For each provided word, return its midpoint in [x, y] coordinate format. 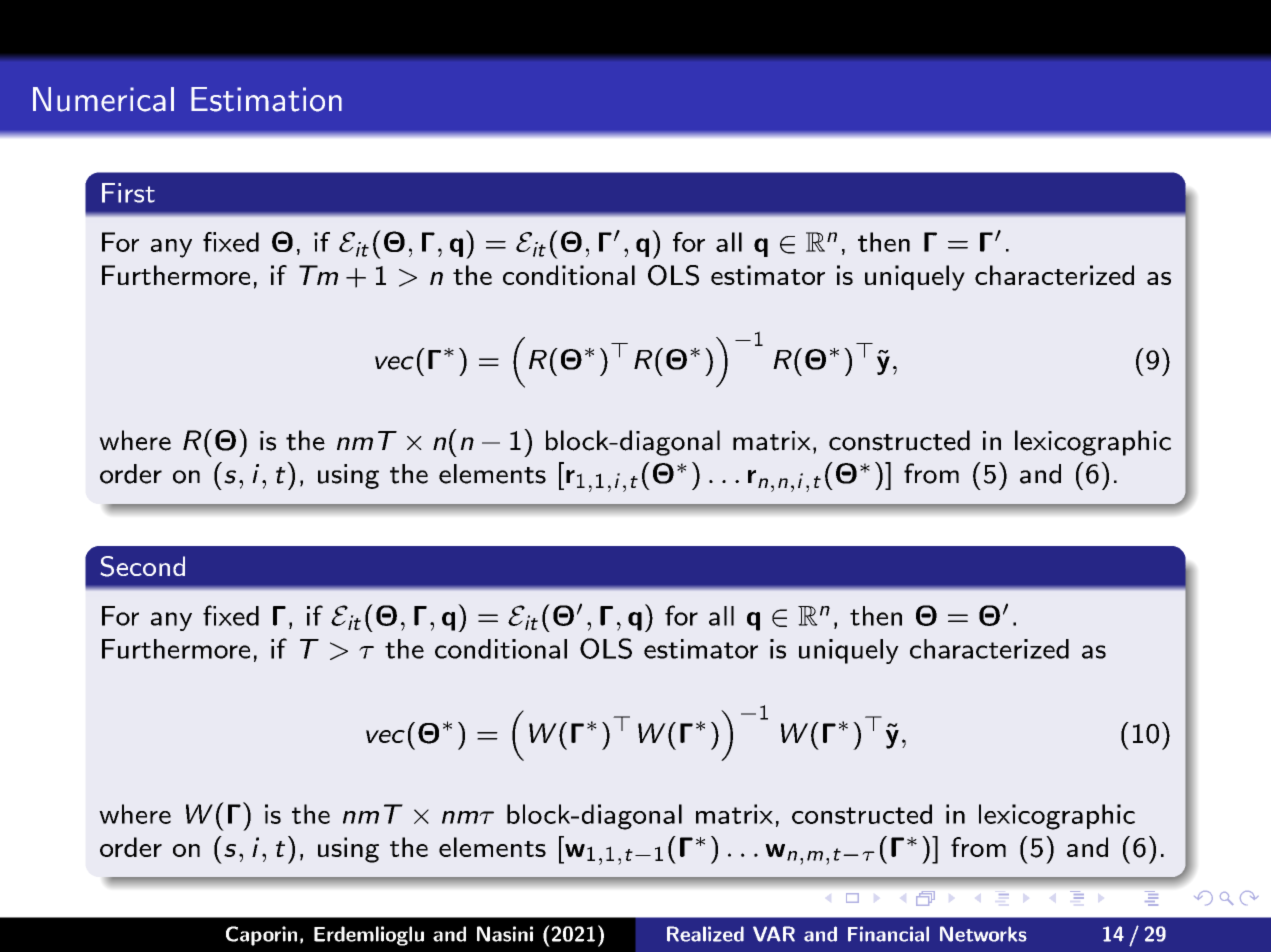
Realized [705, 934]
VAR [774, 934]
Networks [983, 934]
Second [143, 566]
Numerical [103, 99]
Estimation [266, 99]
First [128, 193]
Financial [888, 934]
